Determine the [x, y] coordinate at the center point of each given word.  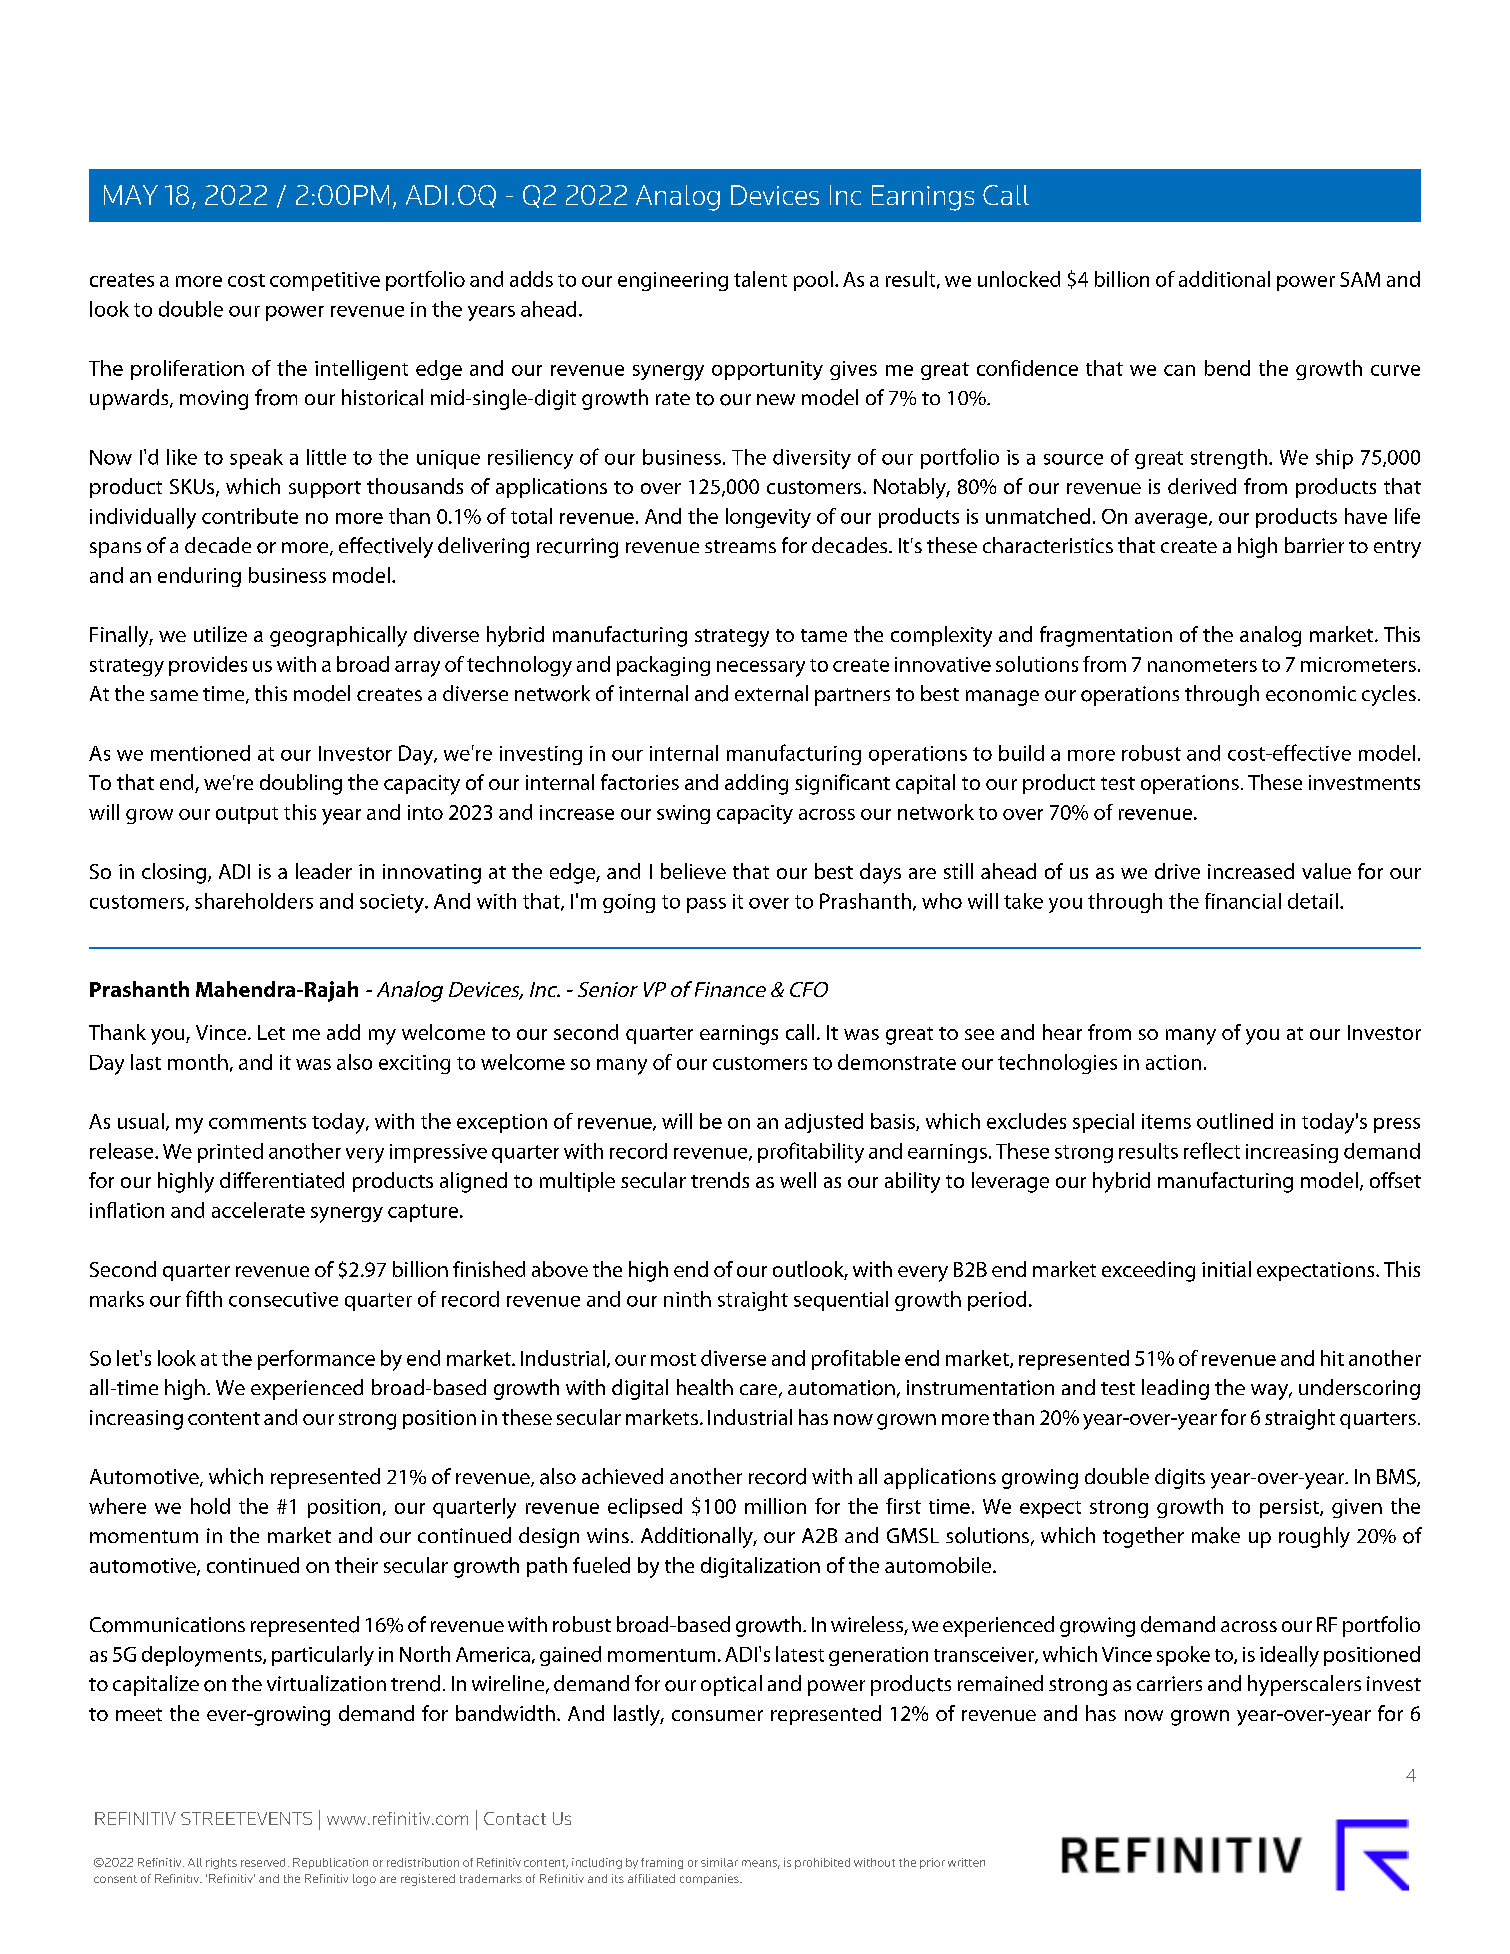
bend [1227, 368]
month [198, 1062]
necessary [761, 669]
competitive [325, 281]
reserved [263, 1862]
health [705, 1387]
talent [760, 279]
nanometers [1202, 665]
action [1173, 1062]
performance [316, 1360]
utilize [220, 634]
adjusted [824, 1123]
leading [1175, 1389]
